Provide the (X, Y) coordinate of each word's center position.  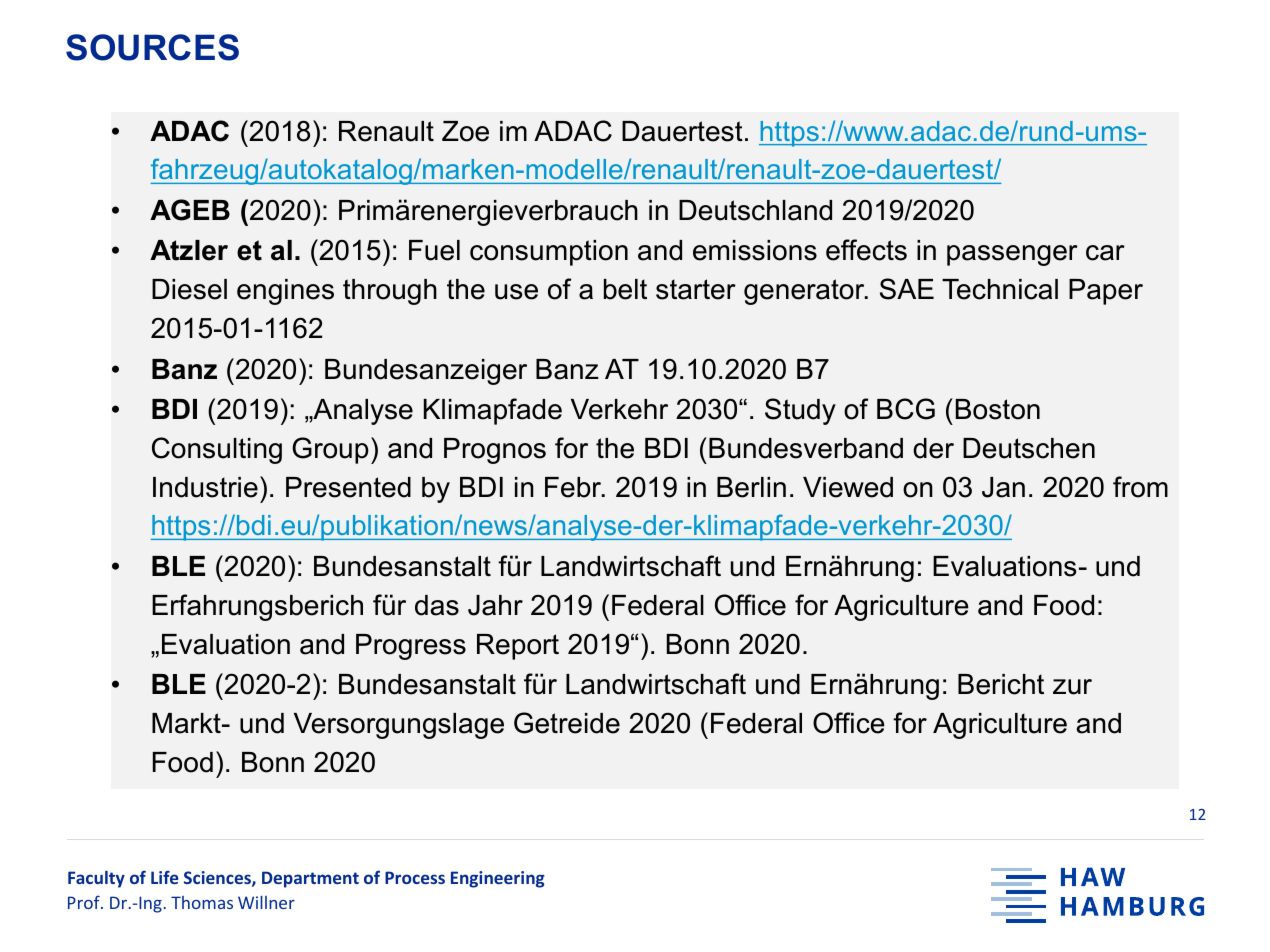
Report (518, 647)
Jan (1003, 487)
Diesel (189, 289)
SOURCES (152, 47)
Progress (411, 647)
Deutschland (755, 210)
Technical (1000, 289)
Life (164, 877)
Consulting (217, 450)
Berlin (751, 487)
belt (625, 289)
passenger (1012, 255)
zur (1072, 687)
